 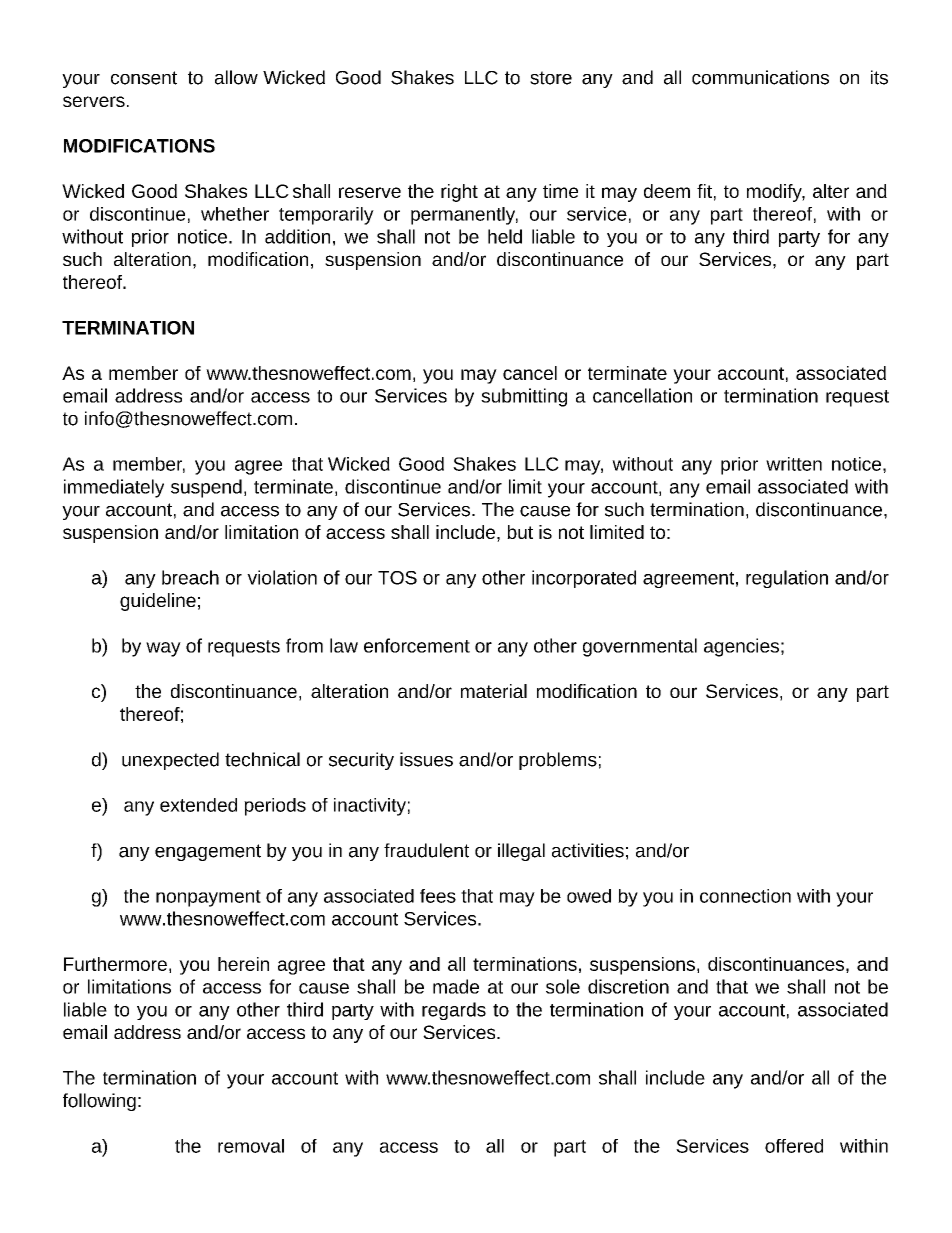 What do you see at coordinates (206, 488) in the screenshot?
I see `suspend` at bounding box center [206, 488].
